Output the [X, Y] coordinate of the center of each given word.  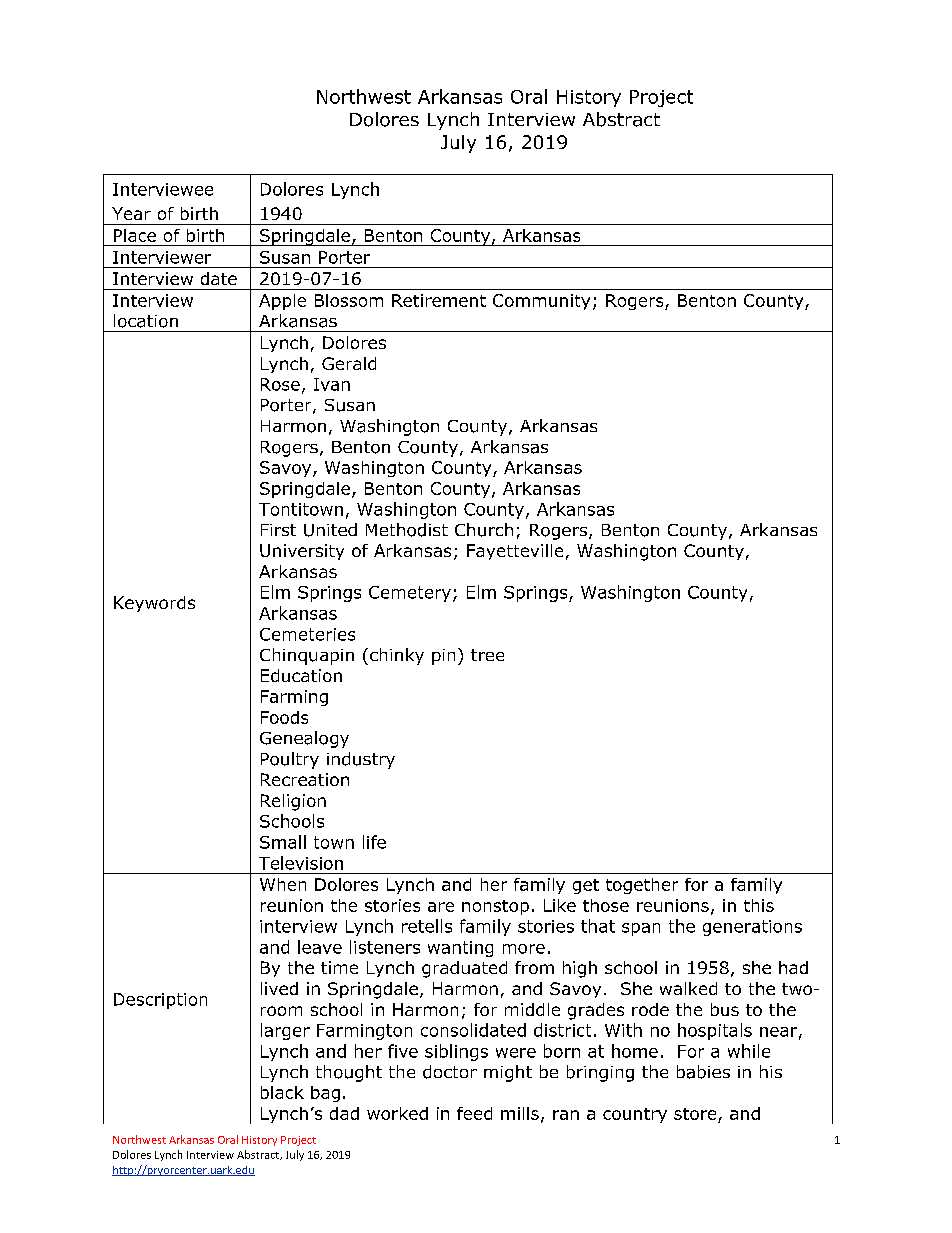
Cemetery [410, 594]
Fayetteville [515, 552]
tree [487, 655]
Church [484, 530]
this [759, 905]
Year [131, 213]
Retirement [439, 300]
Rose [280, 384]
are [441, 907]
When [283, 884]
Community [541, 302]
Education [301, 675]
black [282, 1092]
